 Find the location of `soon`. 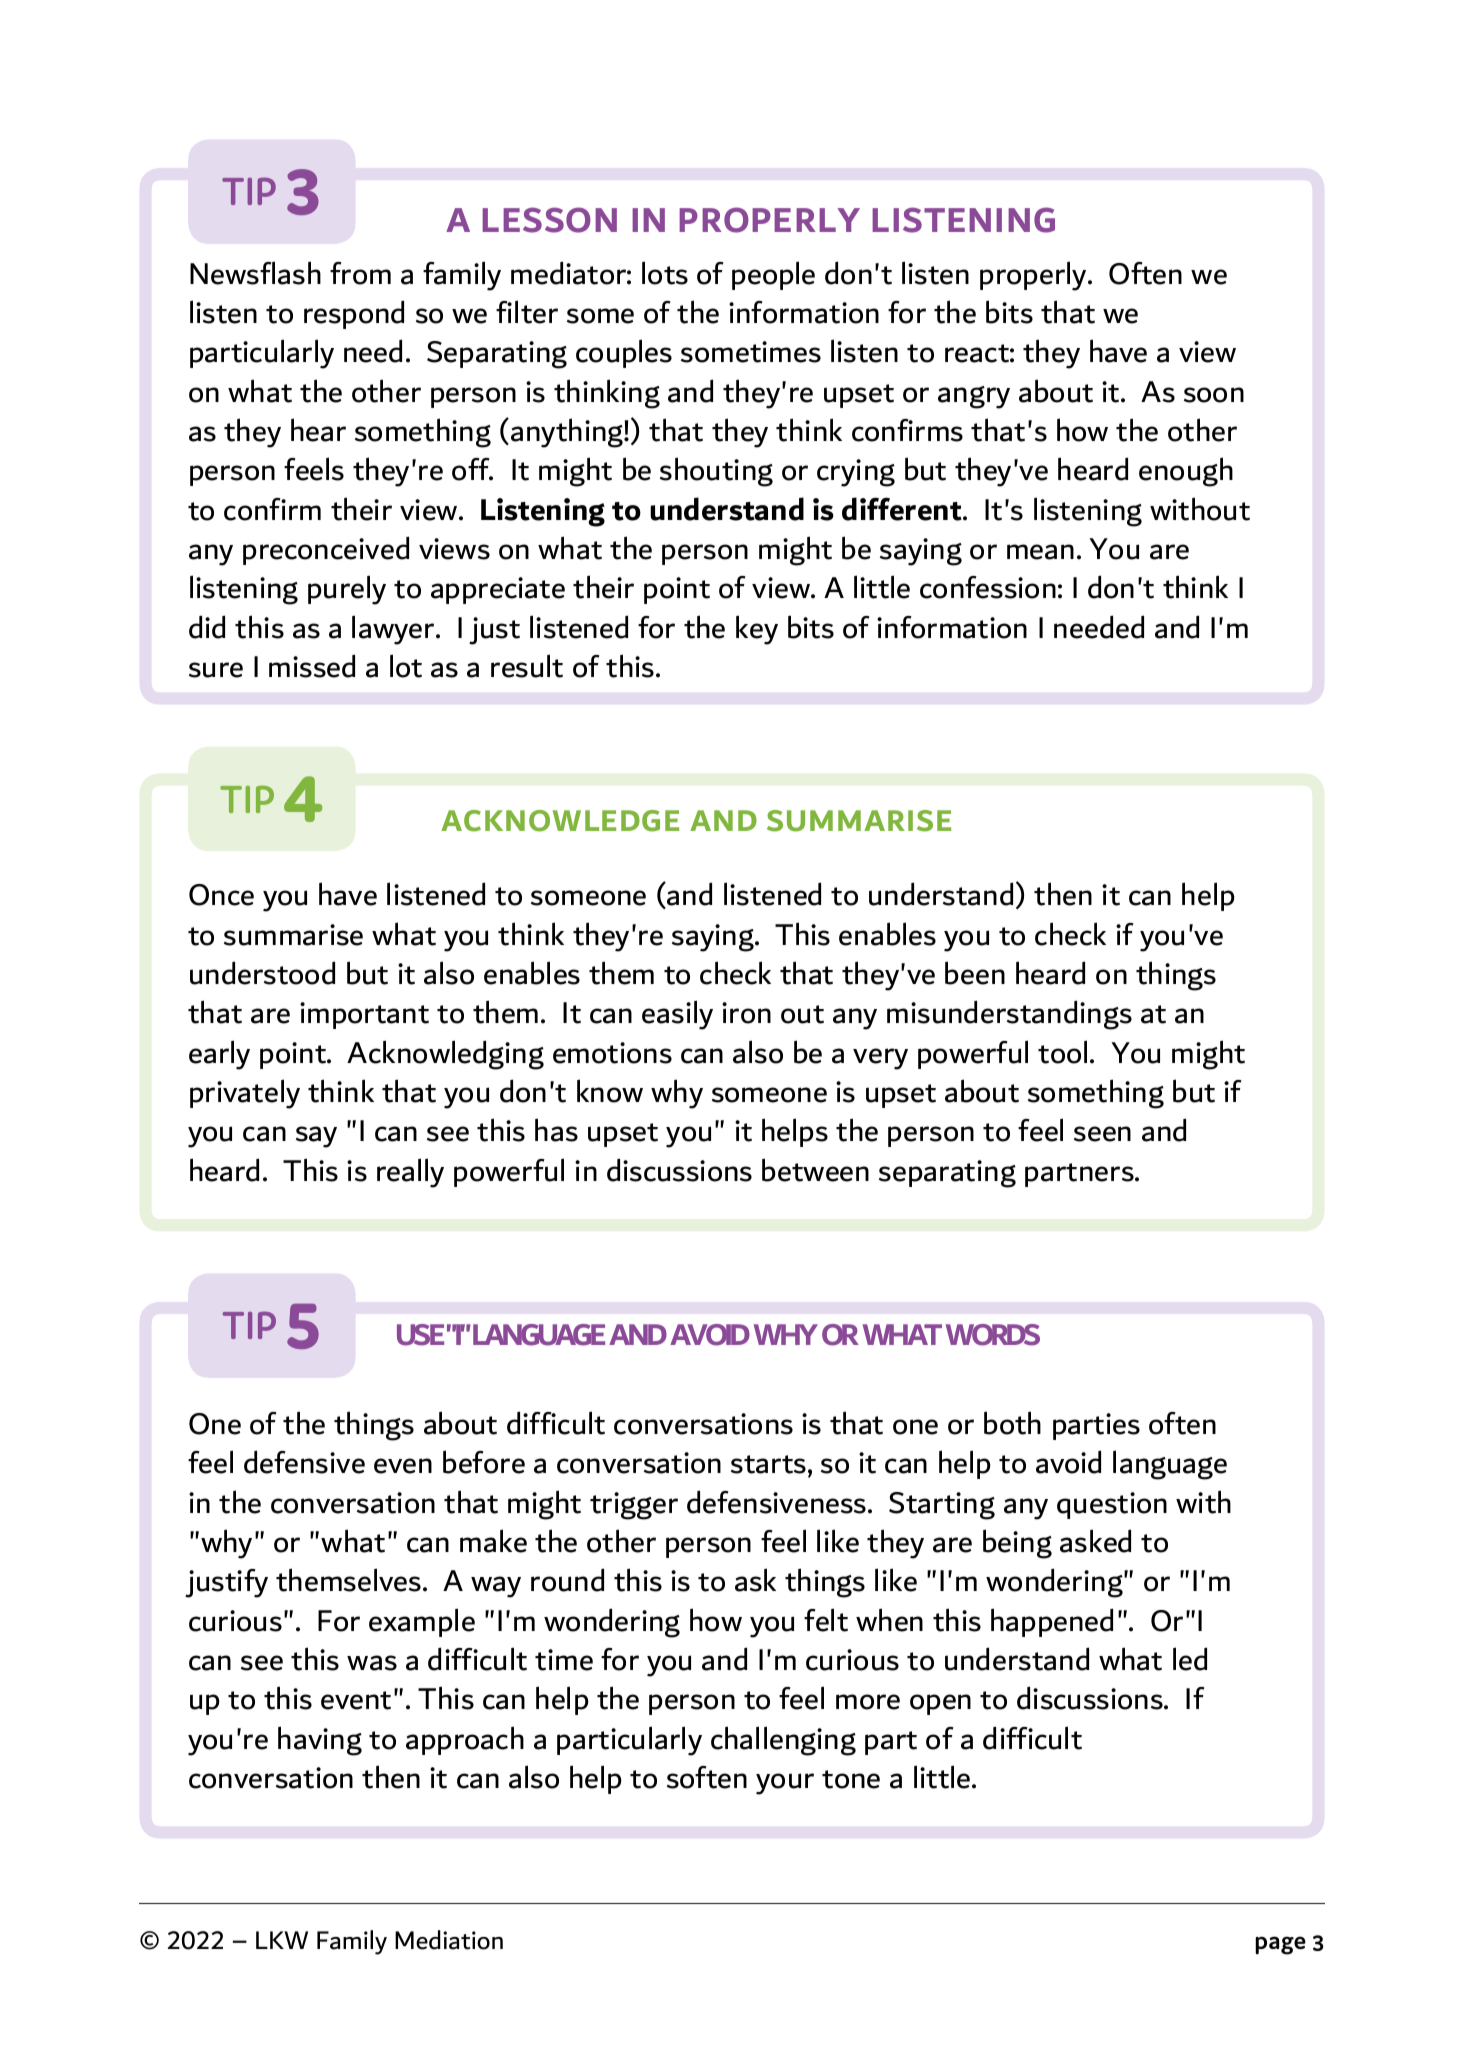

soon is located at coordinates (1214, 395).
